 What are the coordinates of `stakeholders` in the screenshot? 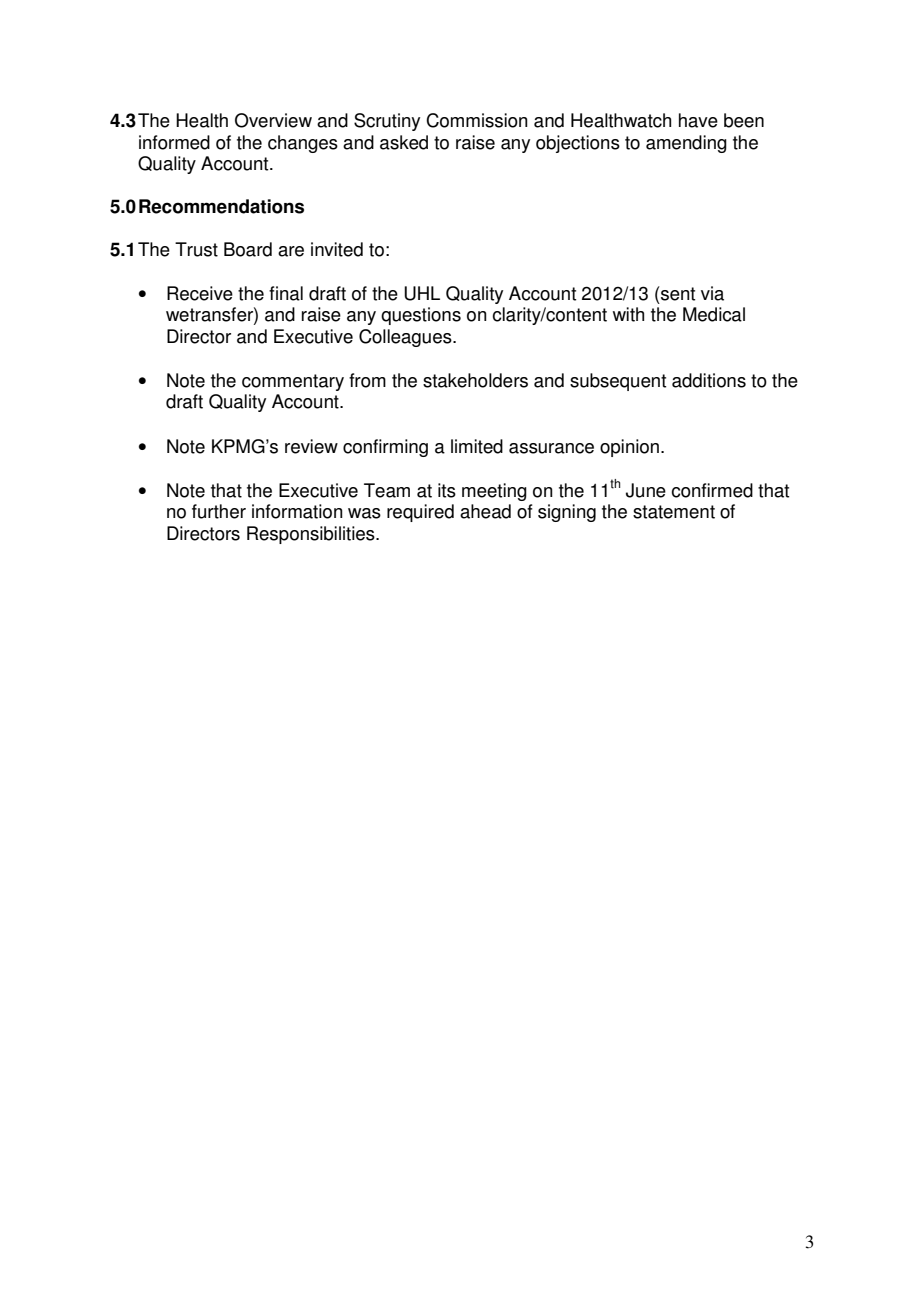 It's located at (475, 380).
